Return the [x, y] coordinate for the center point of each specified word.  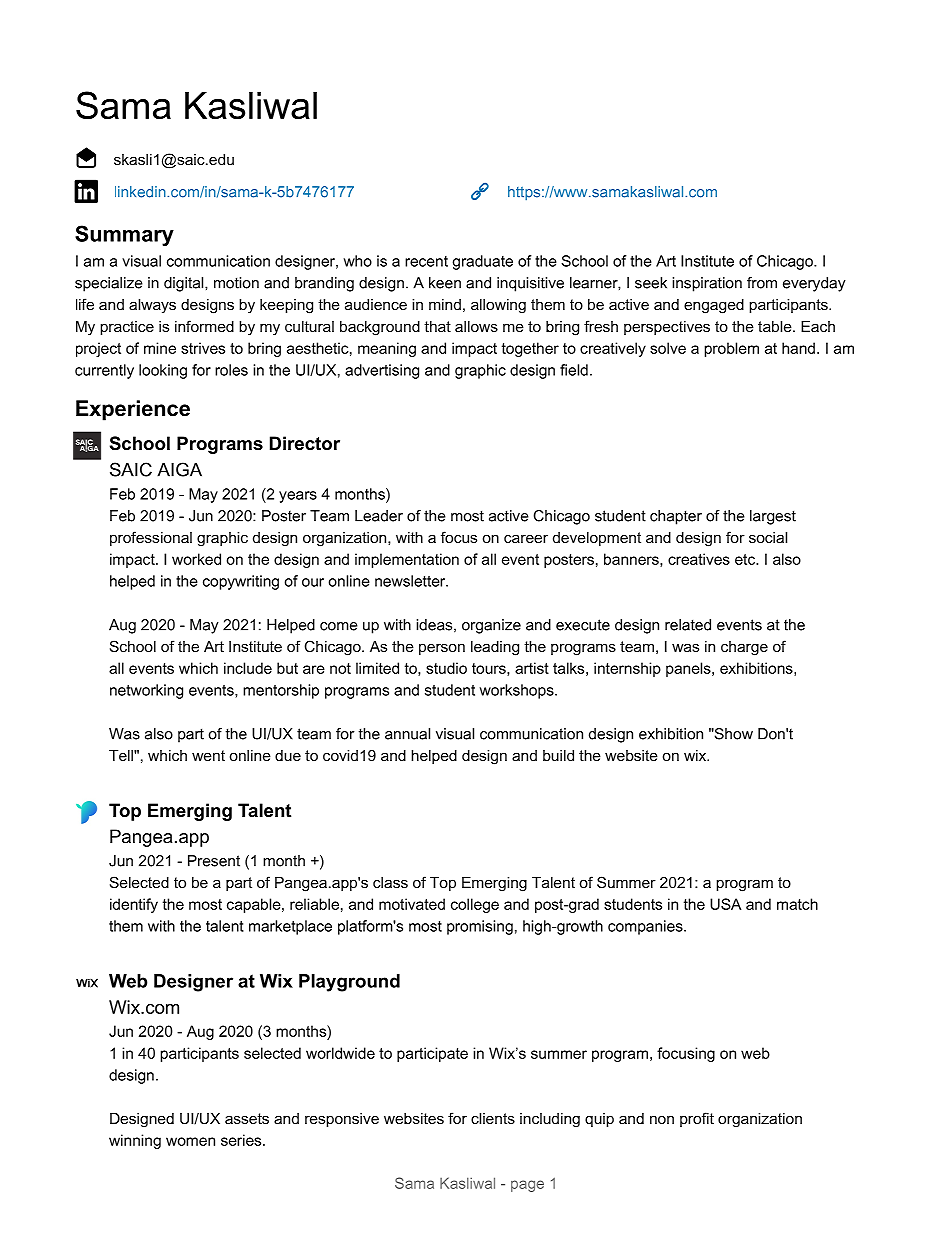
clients [493, 1118]
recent [426, 261]
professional [151, 538]
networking [146, 691]
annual [407, 734]
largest [773, 517]
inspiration [707, 284]
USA [725, 904]
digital [185, 284]
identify [134, 905]
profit [697, 1119]
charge [744, 648]
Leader [379, 516]
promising [480, 927]
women [190, 1141]
